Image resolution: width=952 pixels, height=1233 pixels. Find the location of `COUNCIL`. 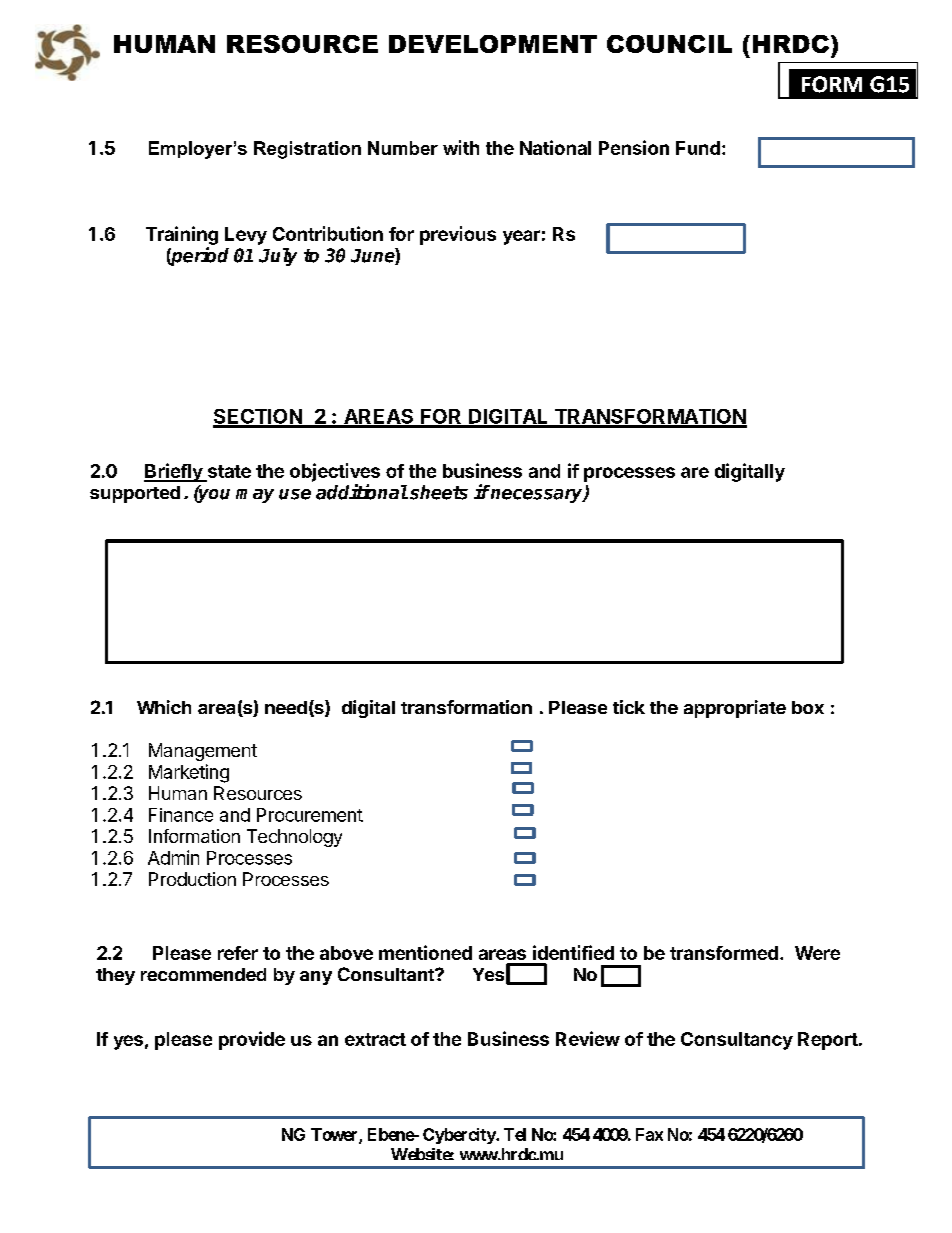

COUNCIL is located at coordinates (669, 44).
